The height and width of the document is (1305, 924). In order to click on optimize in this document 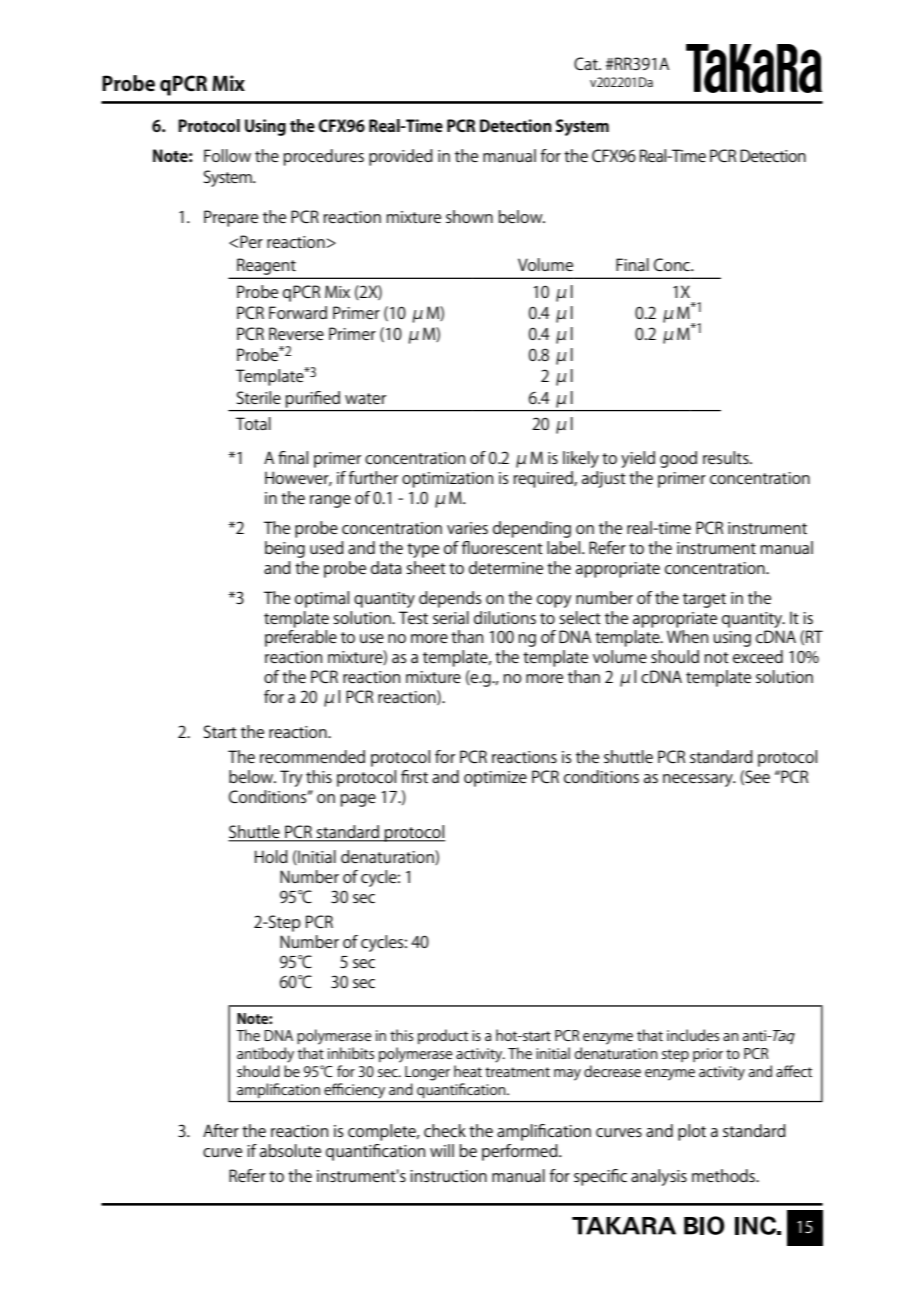, I will do `click(495, 779)`.
